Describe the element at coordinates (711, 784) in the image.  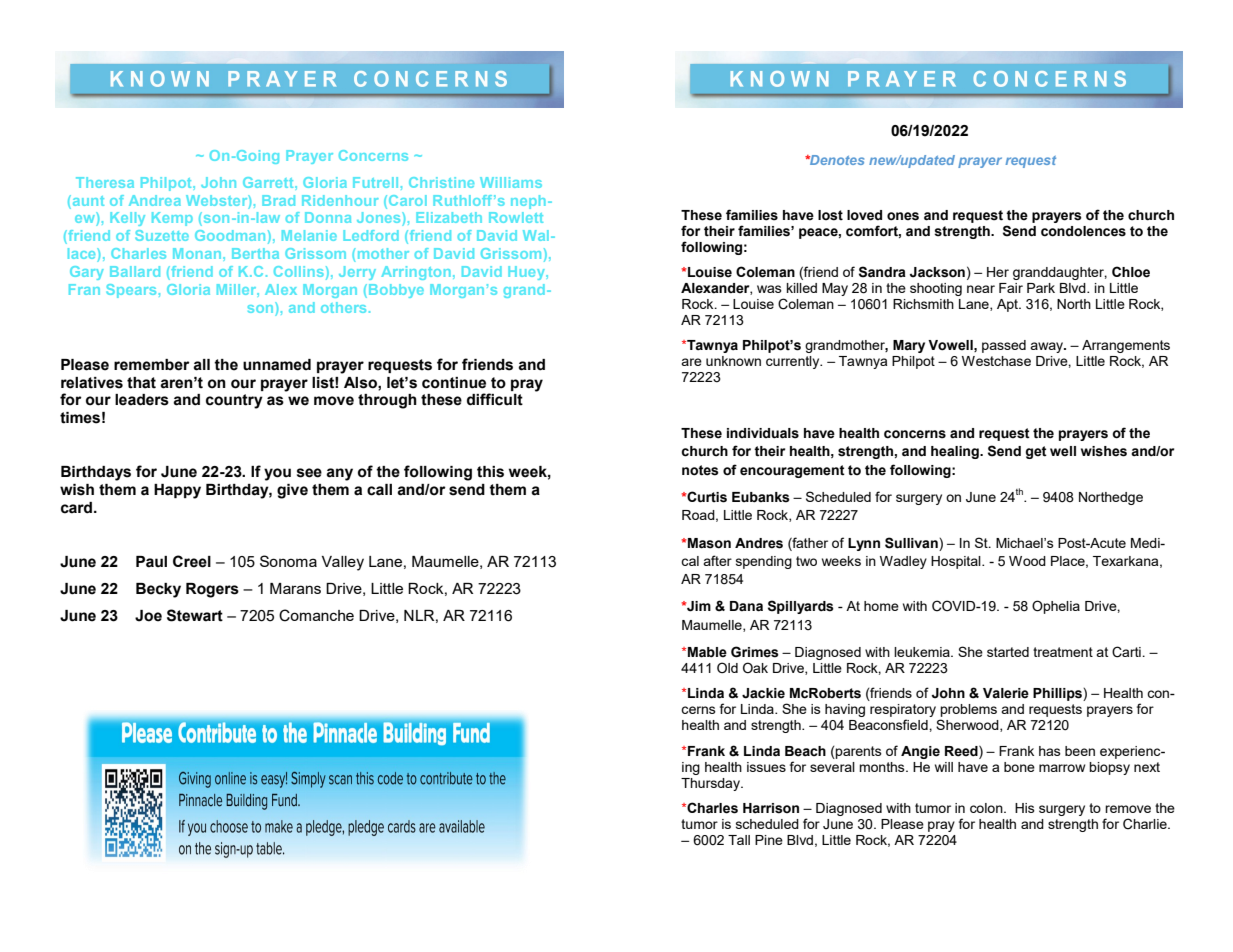
I see `Thursday` at that location.
